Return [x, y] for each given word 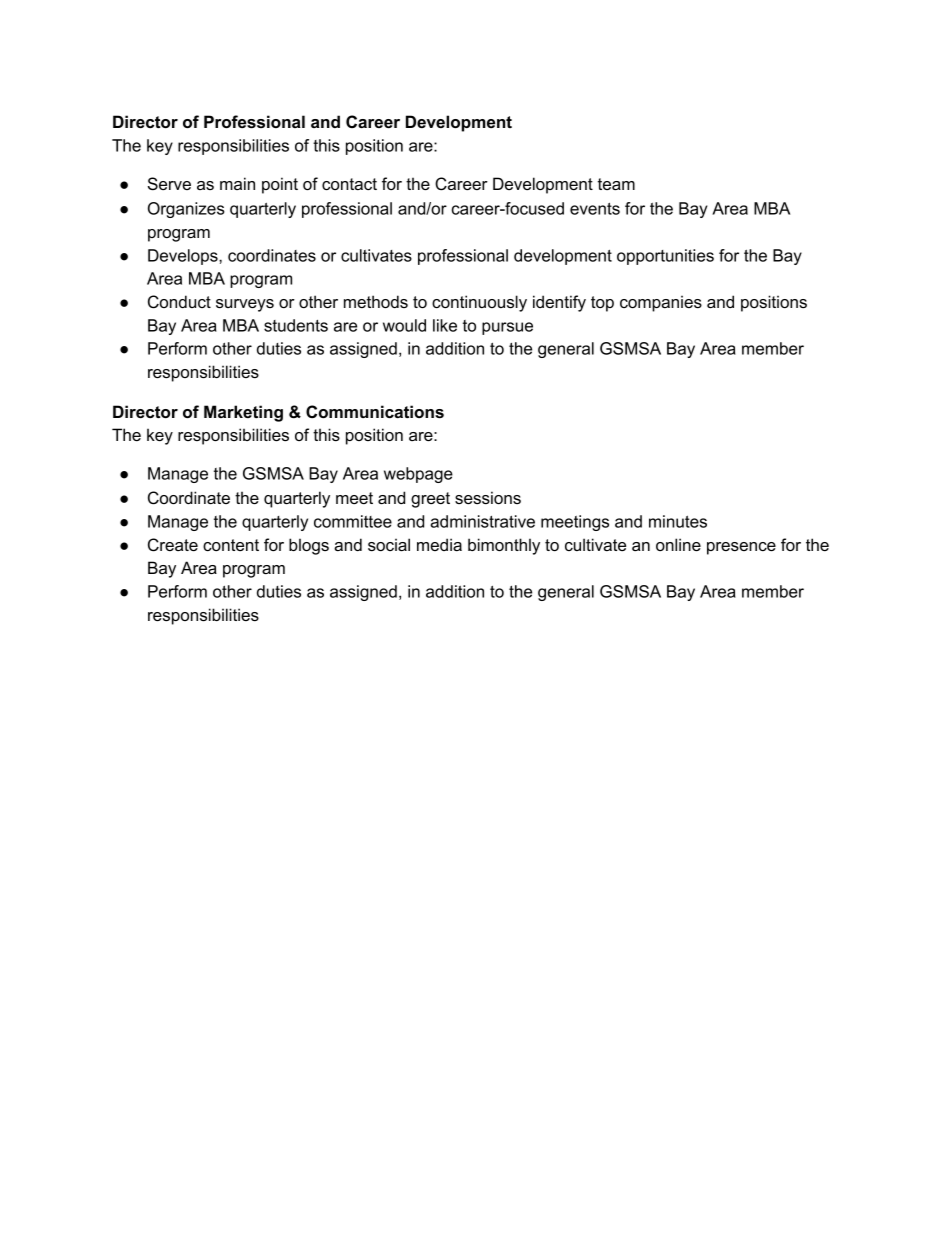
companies [661, 303]
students [296, 325]
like [445, 325]
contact [349, 184]
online [678, 544]
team [616, 184]
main [237, 183]
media [439, 544]
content [231, 545]
